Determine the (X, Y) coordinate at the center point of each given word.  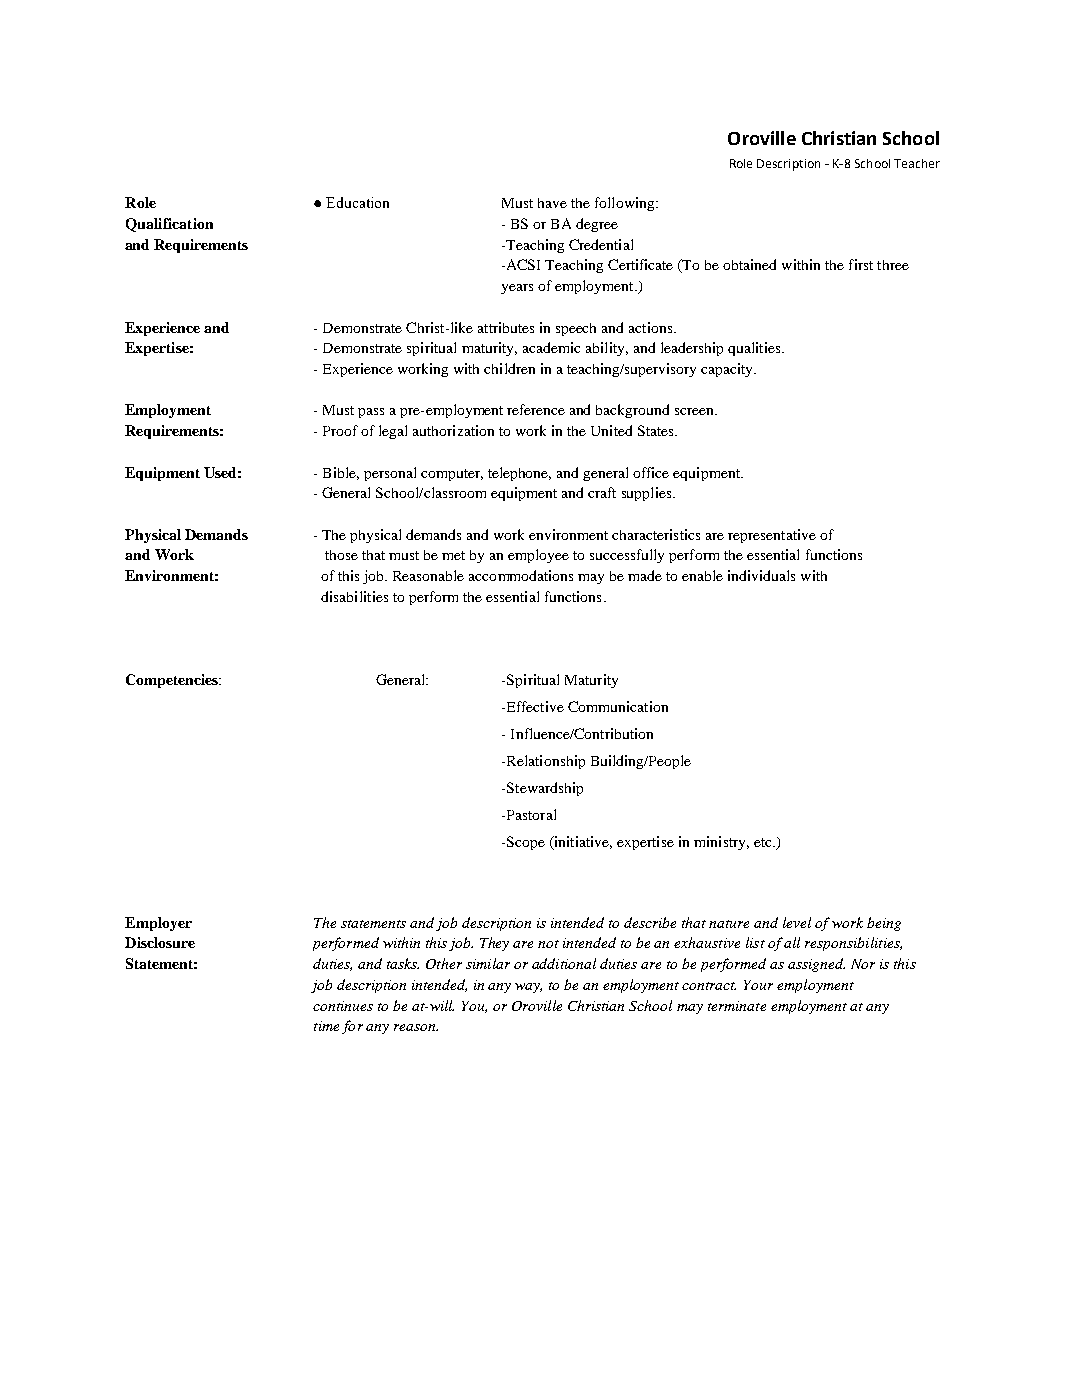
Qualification (169, 225)
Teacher (917, 163)
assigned (816, 965)
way (528, 988)
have (552, 203)
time (326, 1026)
